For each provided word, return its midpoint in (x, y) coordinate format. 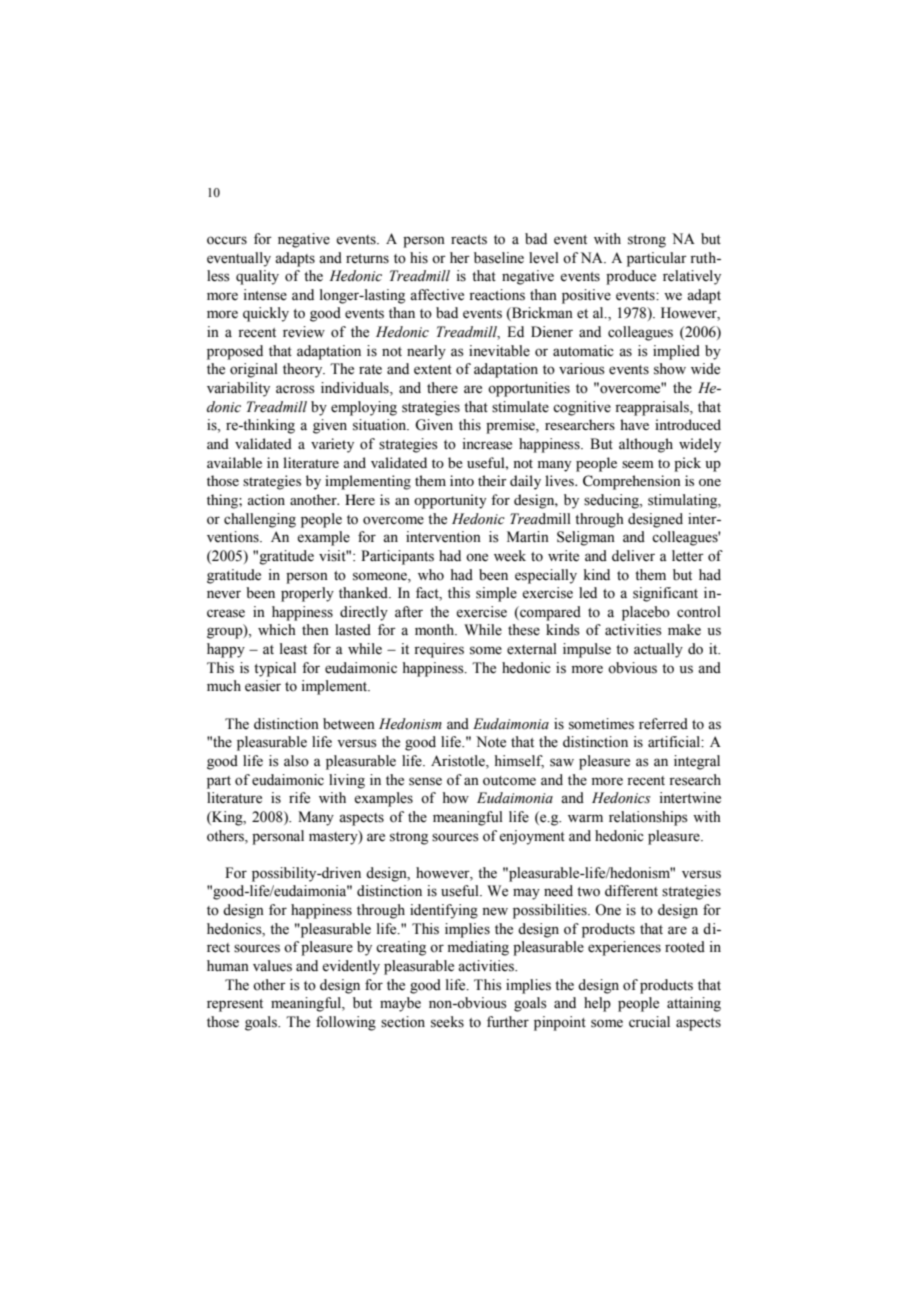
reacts (469, 240)
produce (631, 277)
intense (265, 295)
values (272, 966)
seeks (447, 1022)
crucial (649, 1021)
